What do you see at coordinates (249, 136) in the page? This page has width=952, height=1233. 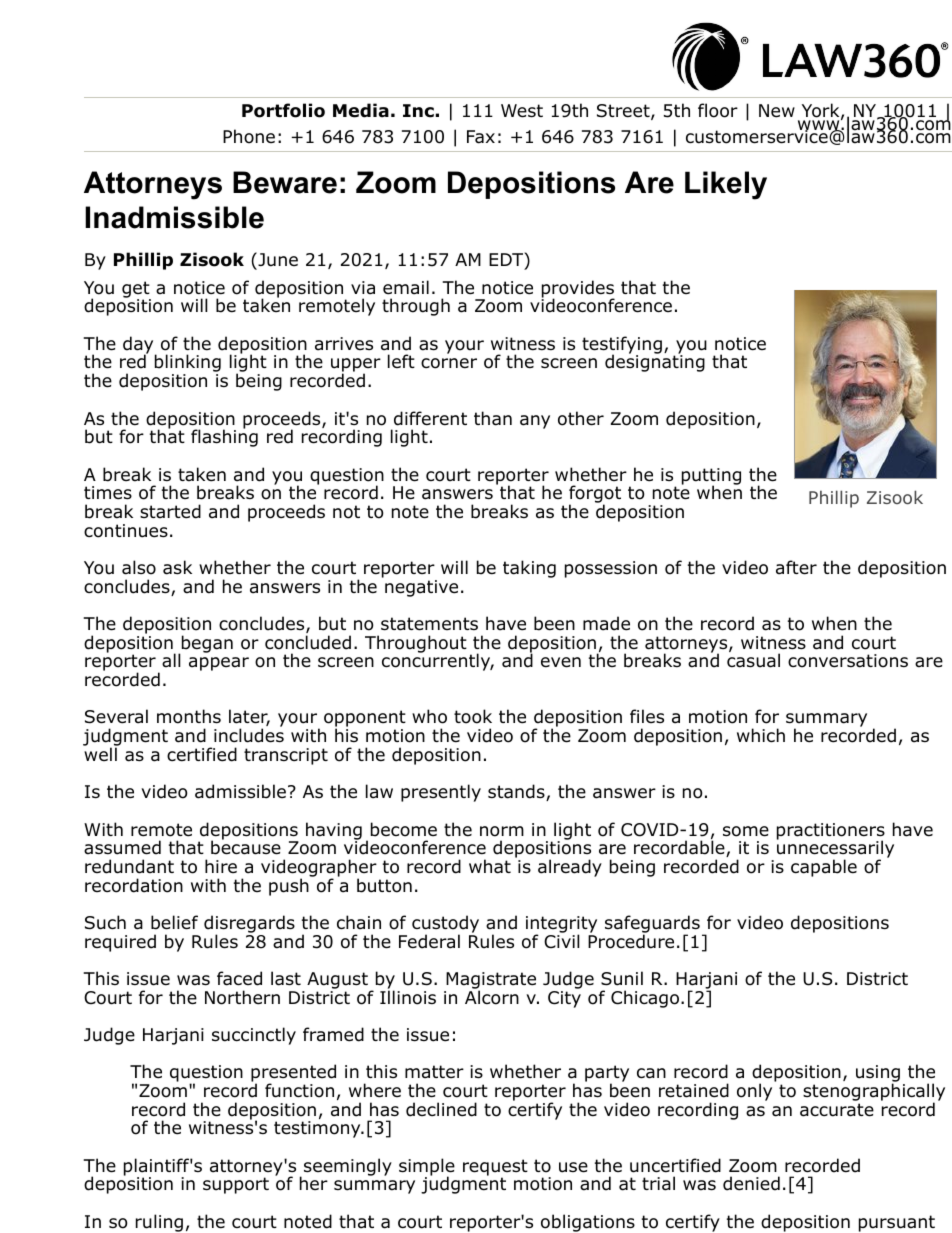 I see `Phone` at bounding box center [249, 136].
